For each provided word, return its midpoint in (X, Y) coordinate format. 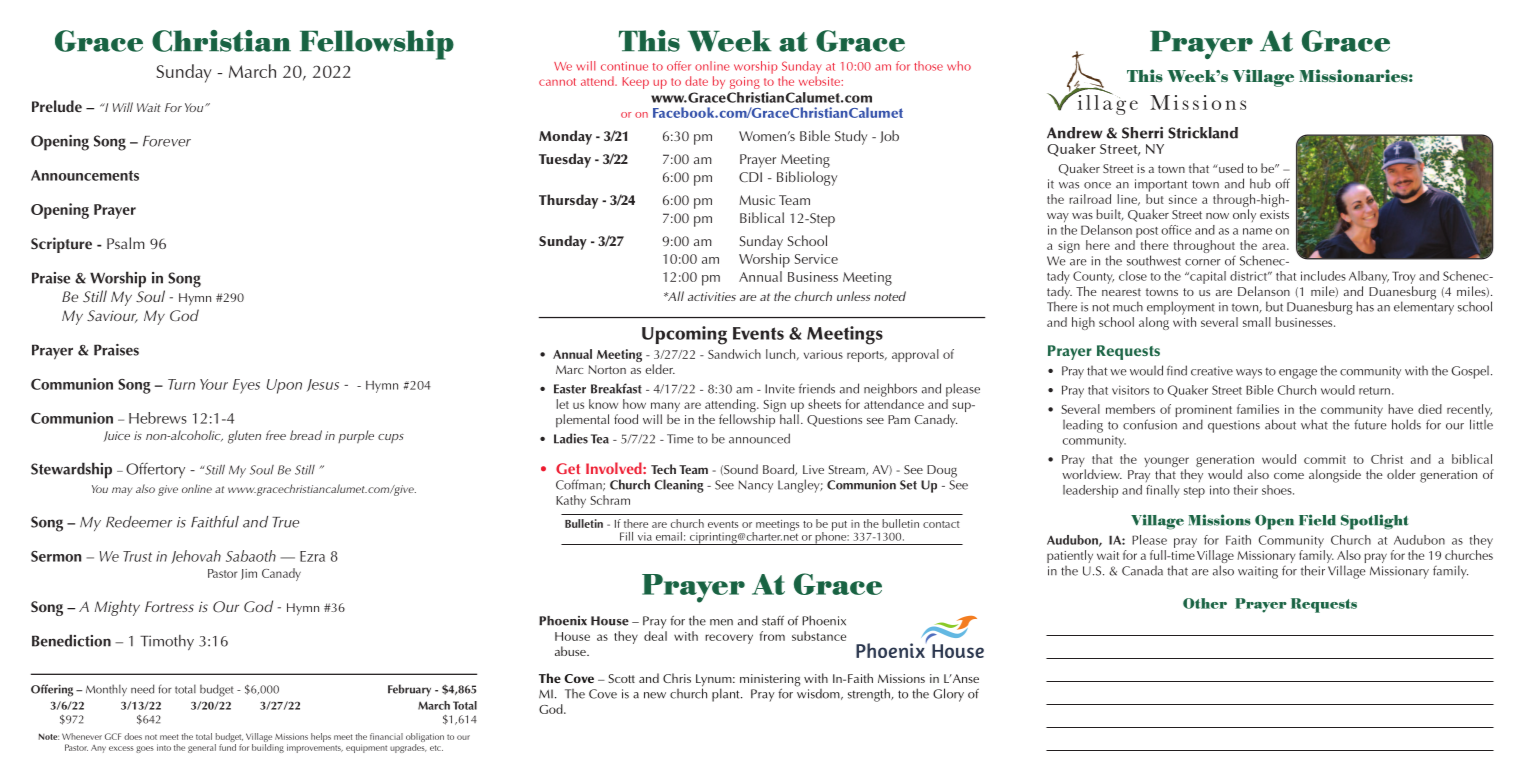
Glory (948, 695)
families (1258, 409)
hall (789, 419)
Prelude (57, 106)
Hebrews (158, 418)
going (745, 83)
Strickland (1203, 133)
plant (727, 695)
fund (227, 747)
